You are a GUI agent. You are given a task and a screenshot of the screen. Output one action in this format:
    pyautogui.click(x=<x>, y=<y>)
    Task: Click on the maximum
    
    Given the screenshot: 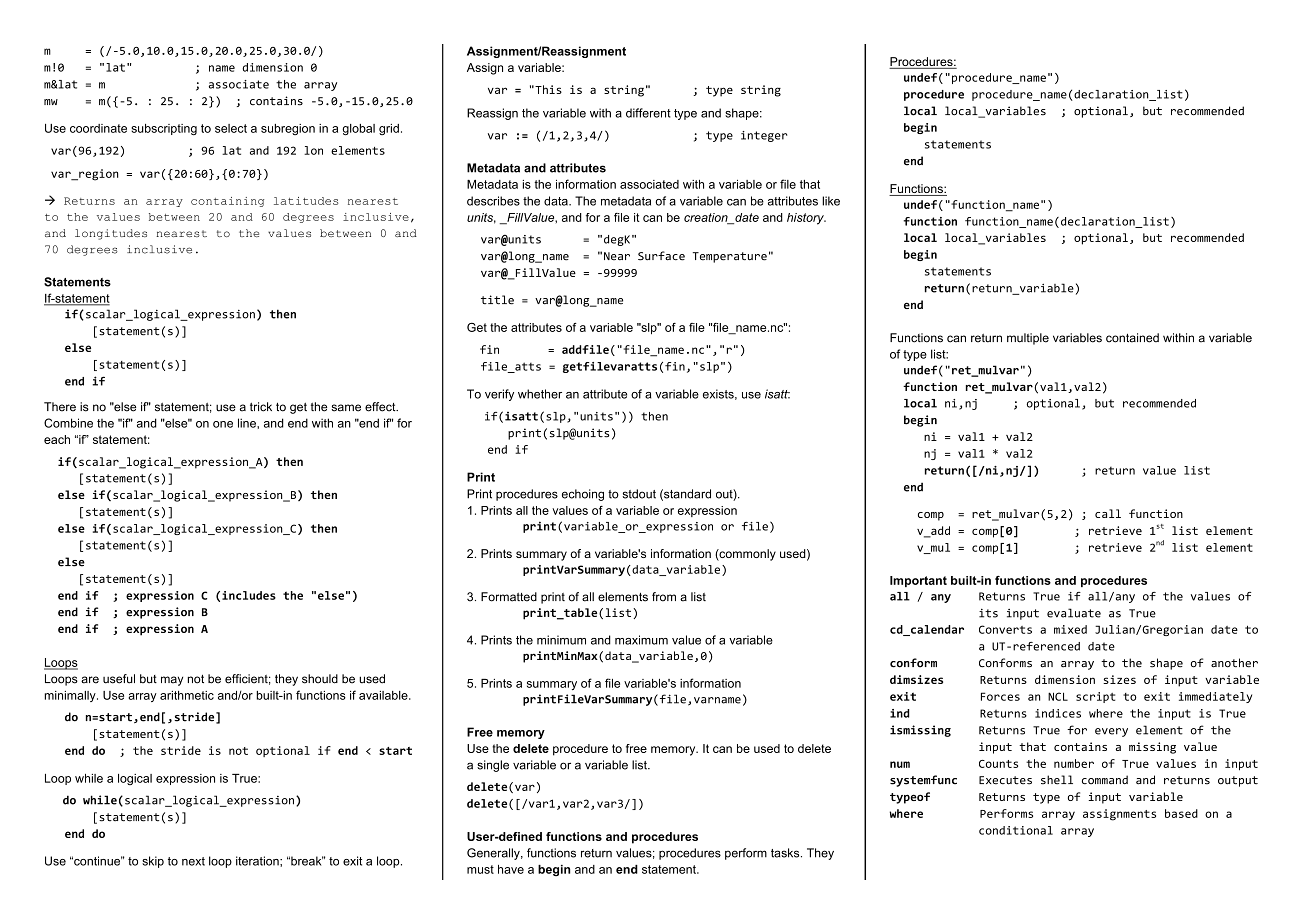 What is the action you would take?
    pyautogui.click(x=641, y=640)
